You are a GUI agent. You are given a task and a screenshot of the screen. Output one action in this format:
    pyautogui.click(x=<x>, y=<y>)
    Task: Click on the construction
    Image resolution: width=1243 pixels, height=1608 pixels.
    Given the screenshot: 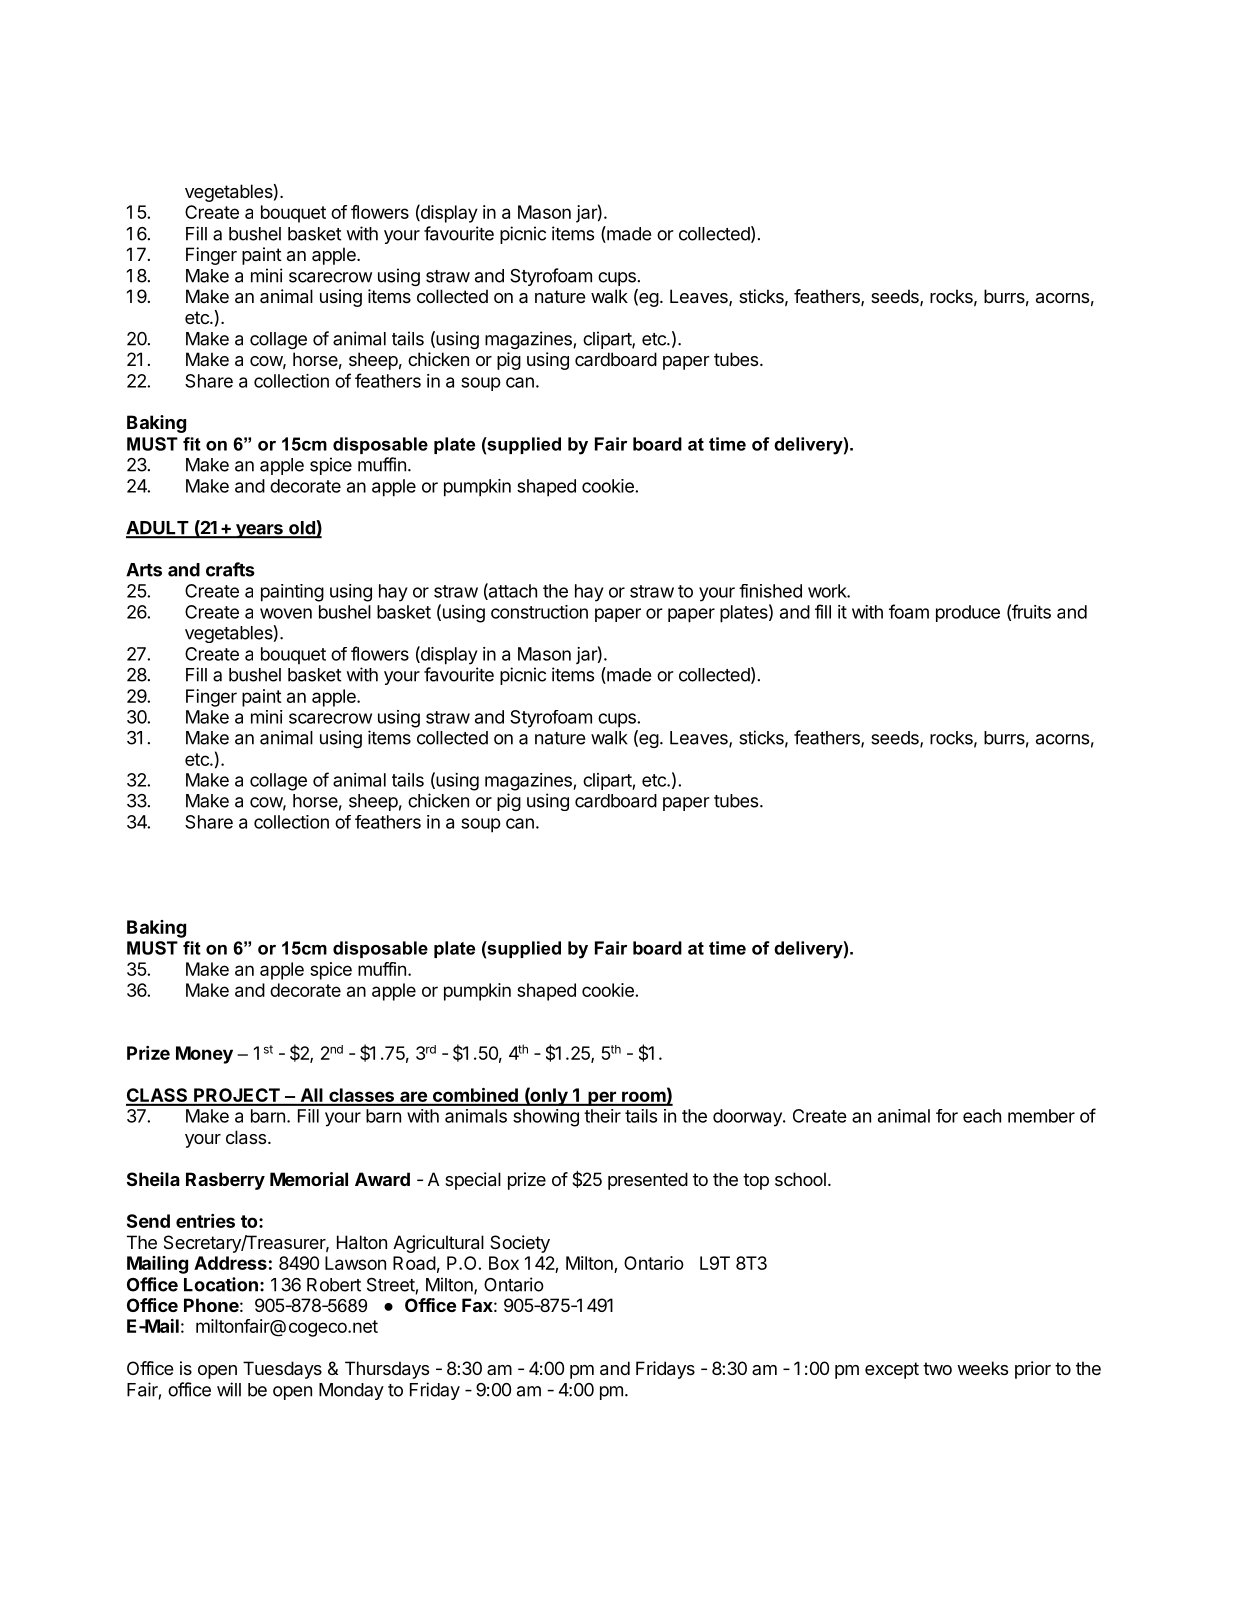 What is the action you would take?
    pyautogui.click(x=539, y=612)
